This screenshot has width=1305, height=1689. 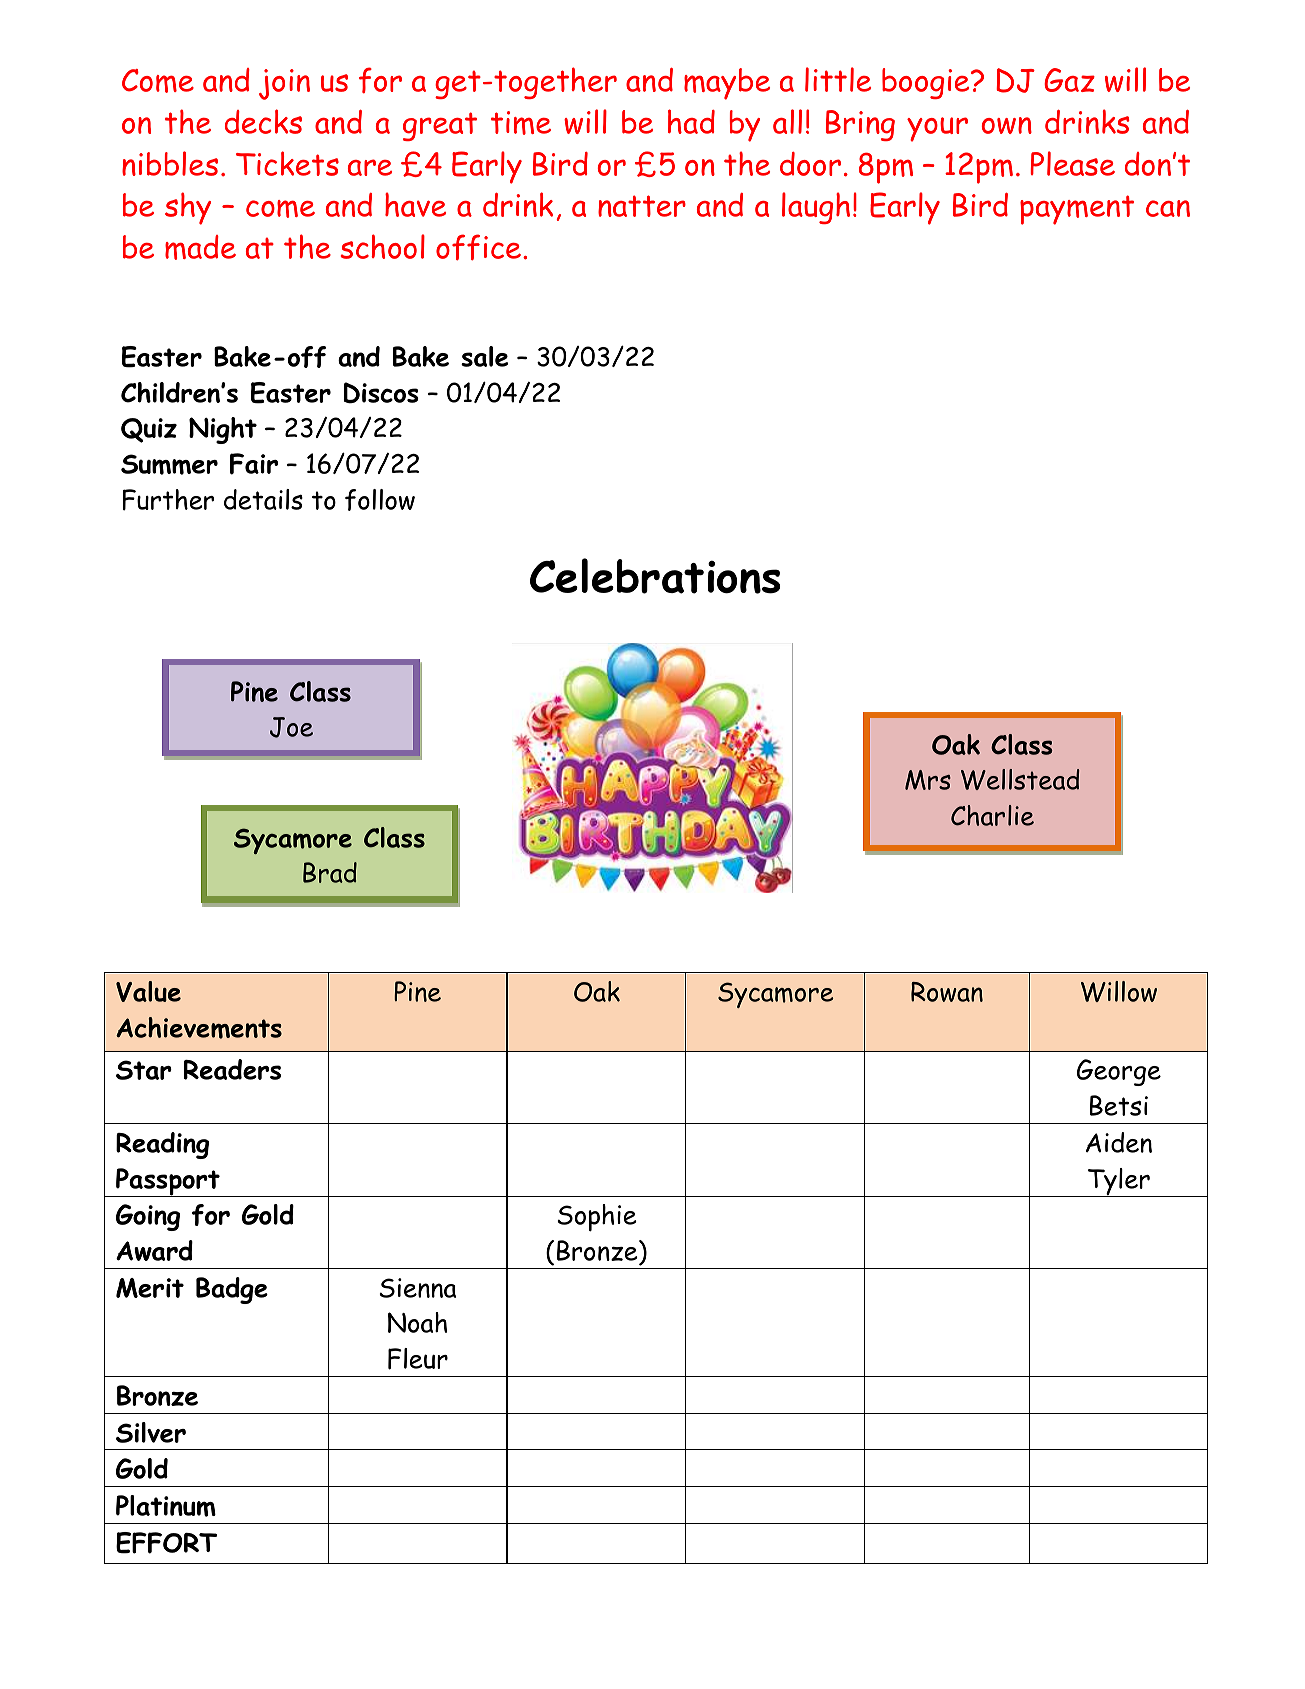 What do you see at coordinates (330, 872) in the screenshot?
I see `Brad` at bounding box center [330, 872].
